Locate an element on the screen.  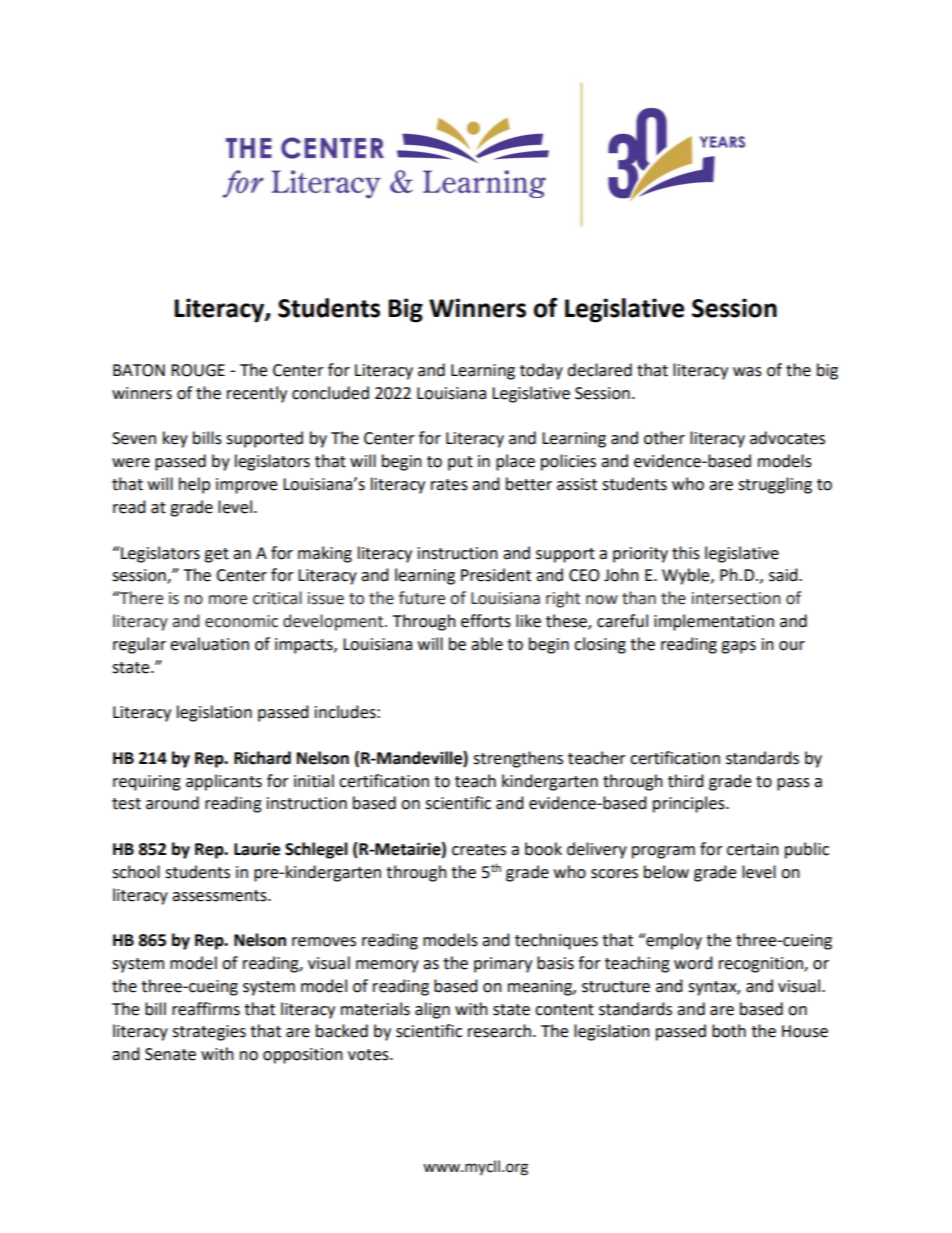
strategies is located at coordinates (209, 1033).
